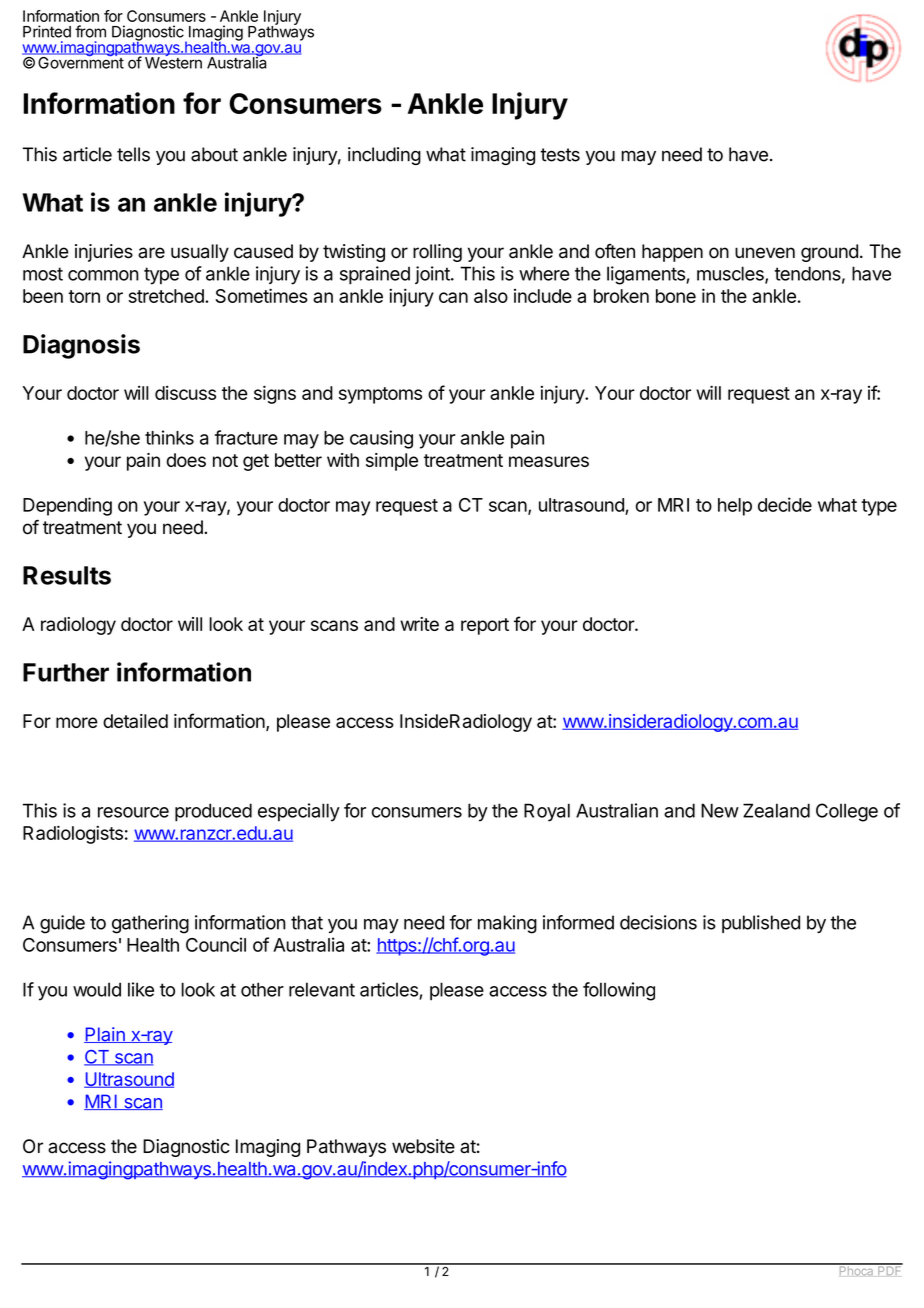 This image has height=1308, width=924. What do you see at coordinates (765, 253) in the image?
I see `uneven` at bounding box center [765, 253].
